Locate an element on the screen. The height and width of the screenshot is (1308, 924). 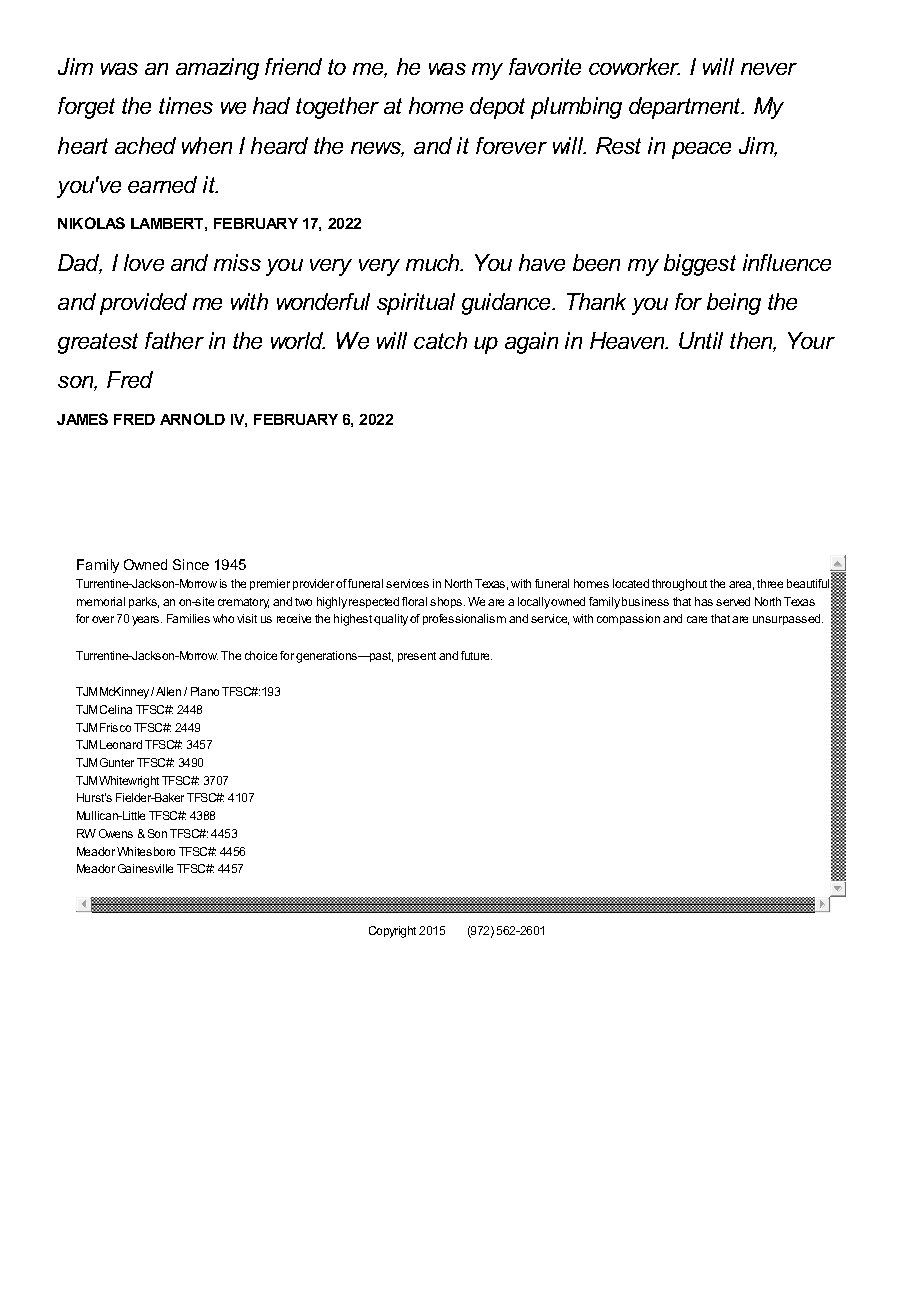
Allen is located at coordinates (168, 691).
